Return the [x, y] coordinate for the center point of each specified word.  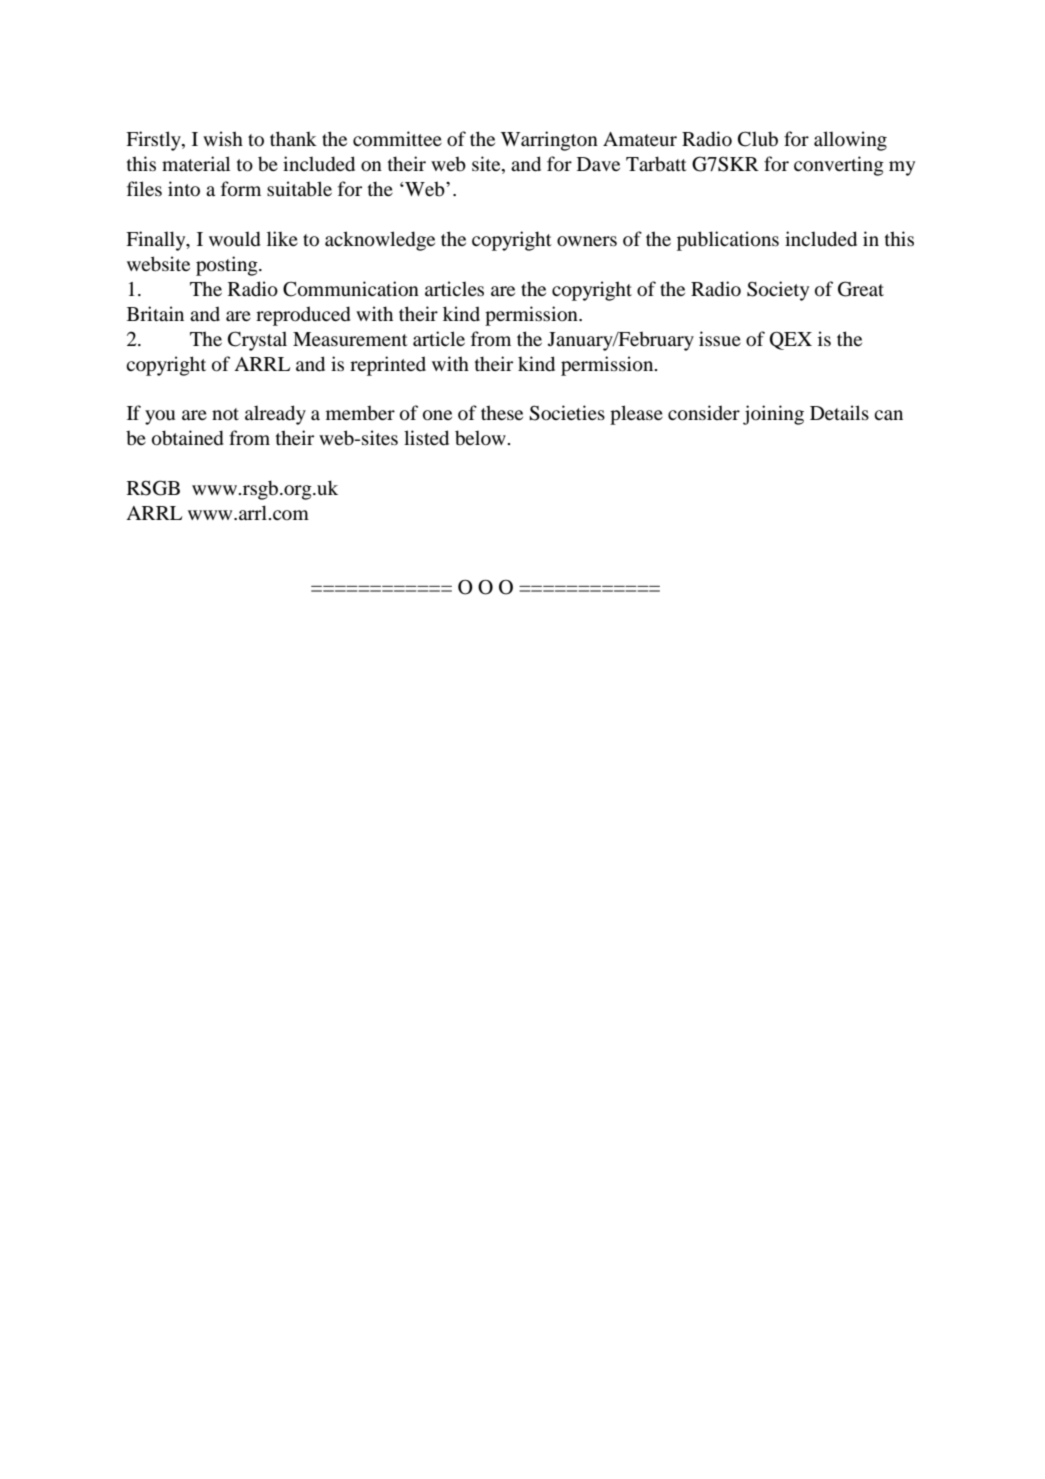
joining [773, 415]
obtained [188, 438]
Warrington [549, 141]
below [481, 438]
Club [758, 139]
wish [223, 138]
